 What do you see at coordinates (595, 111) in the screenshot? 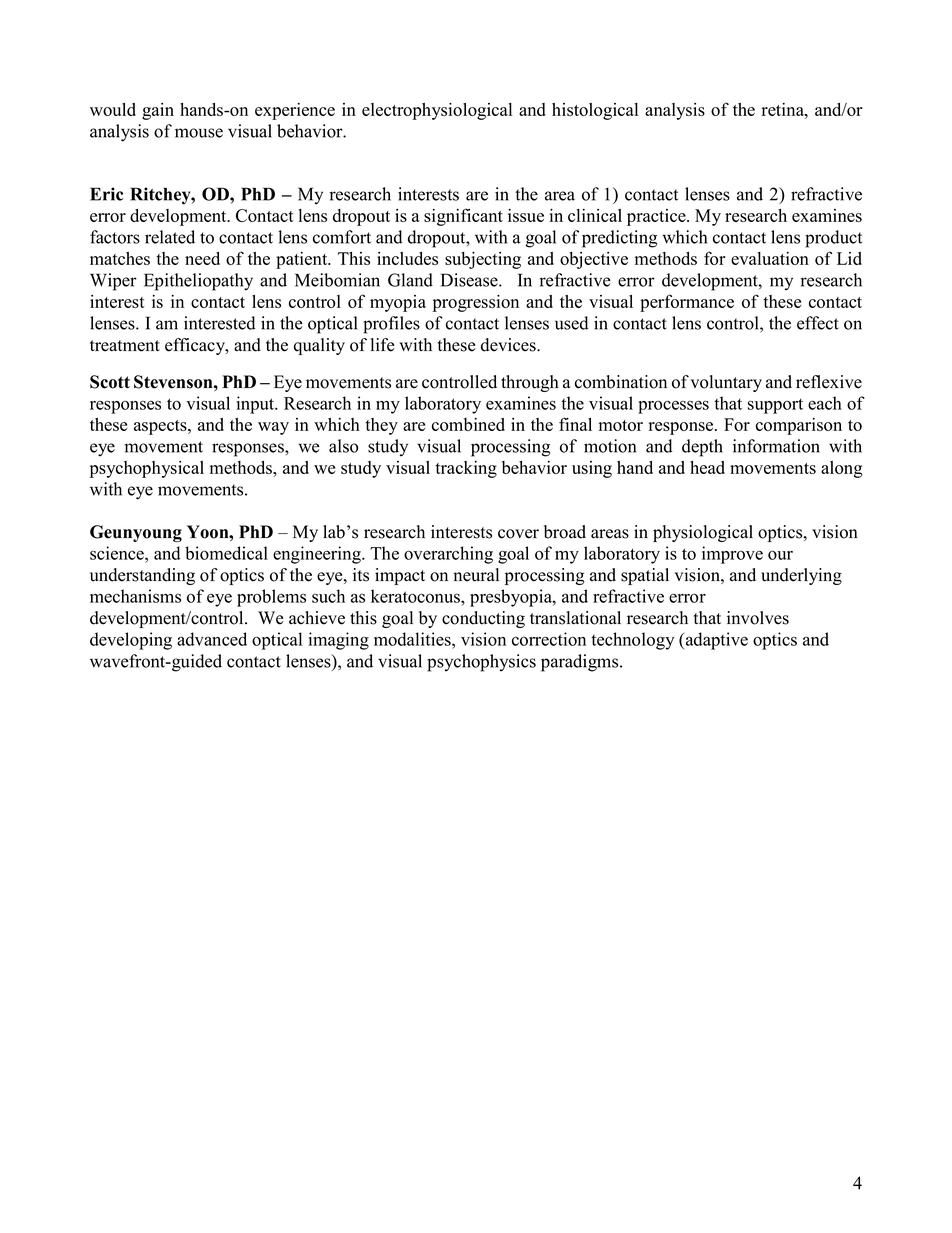
I see `histological` at bounding box center [595, 111].
